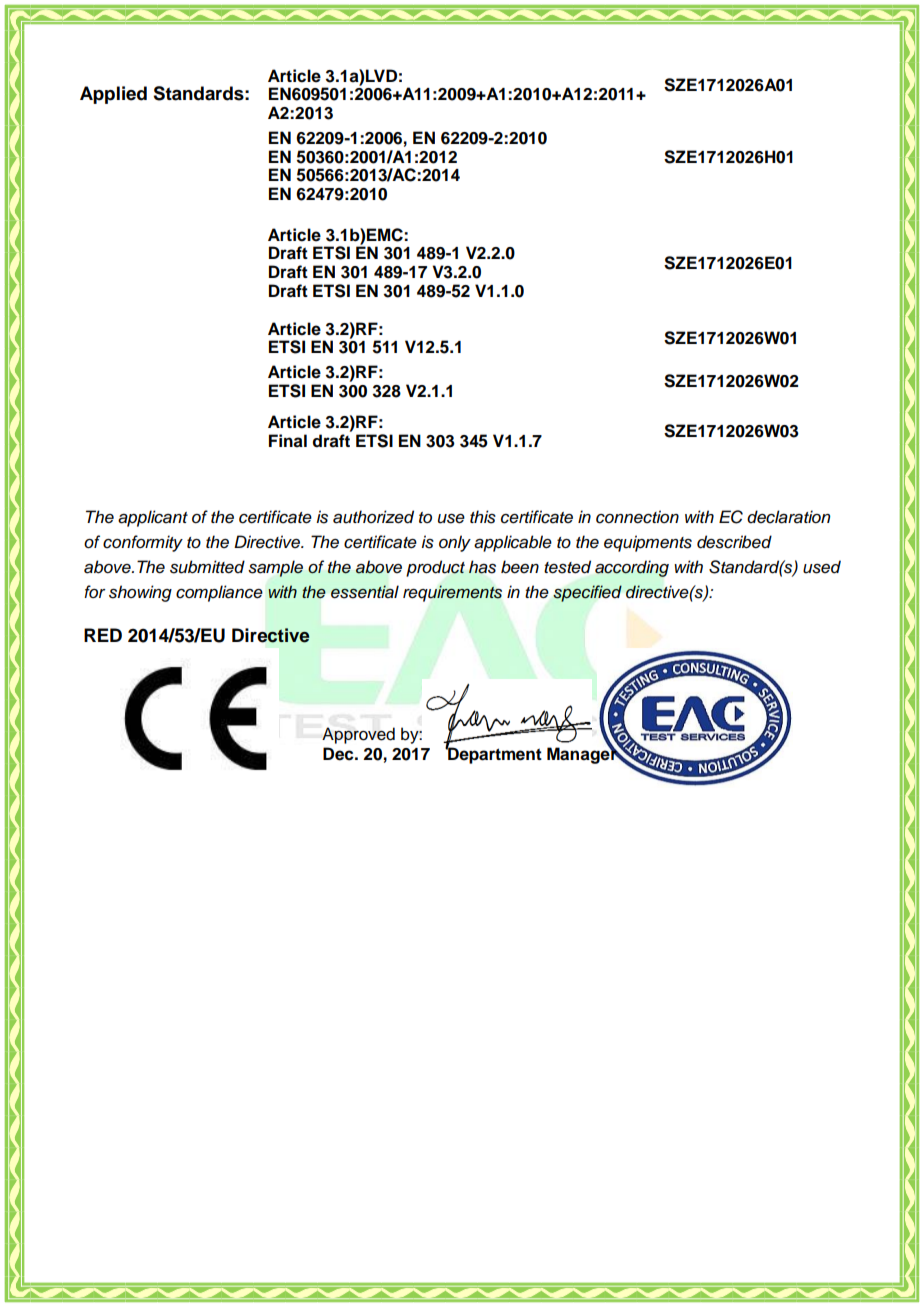  What do you see at coordinates (734, 542) in the document?
I see `described` at bounding box center [734, 542].
